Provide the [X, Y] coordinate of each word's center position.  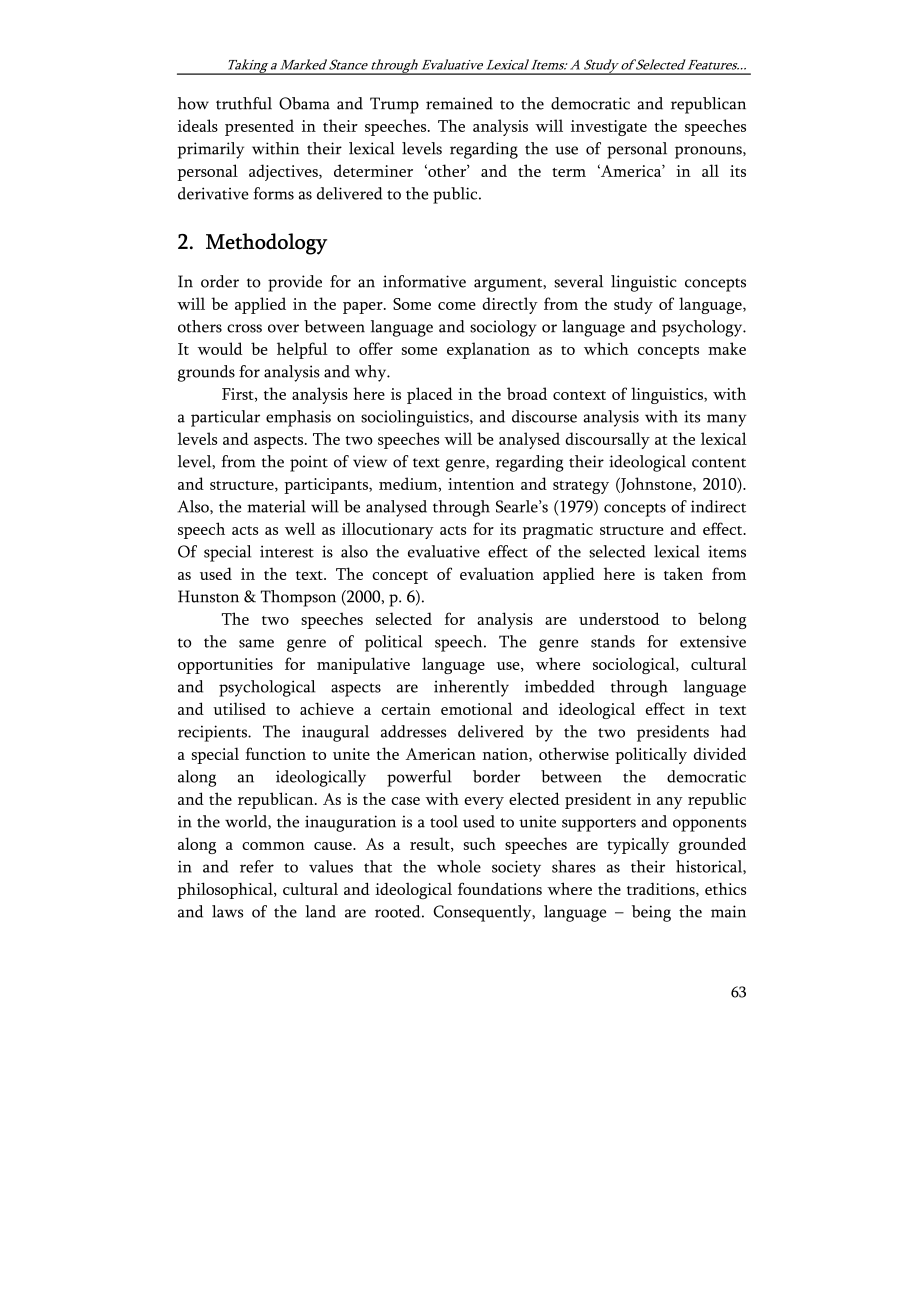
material [276, 506]
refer [257, 866]
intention [481, 484]
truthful [244, 103]
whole [459, 866]
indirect [718, 506]
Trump [394, 105]
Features [713, 65]
